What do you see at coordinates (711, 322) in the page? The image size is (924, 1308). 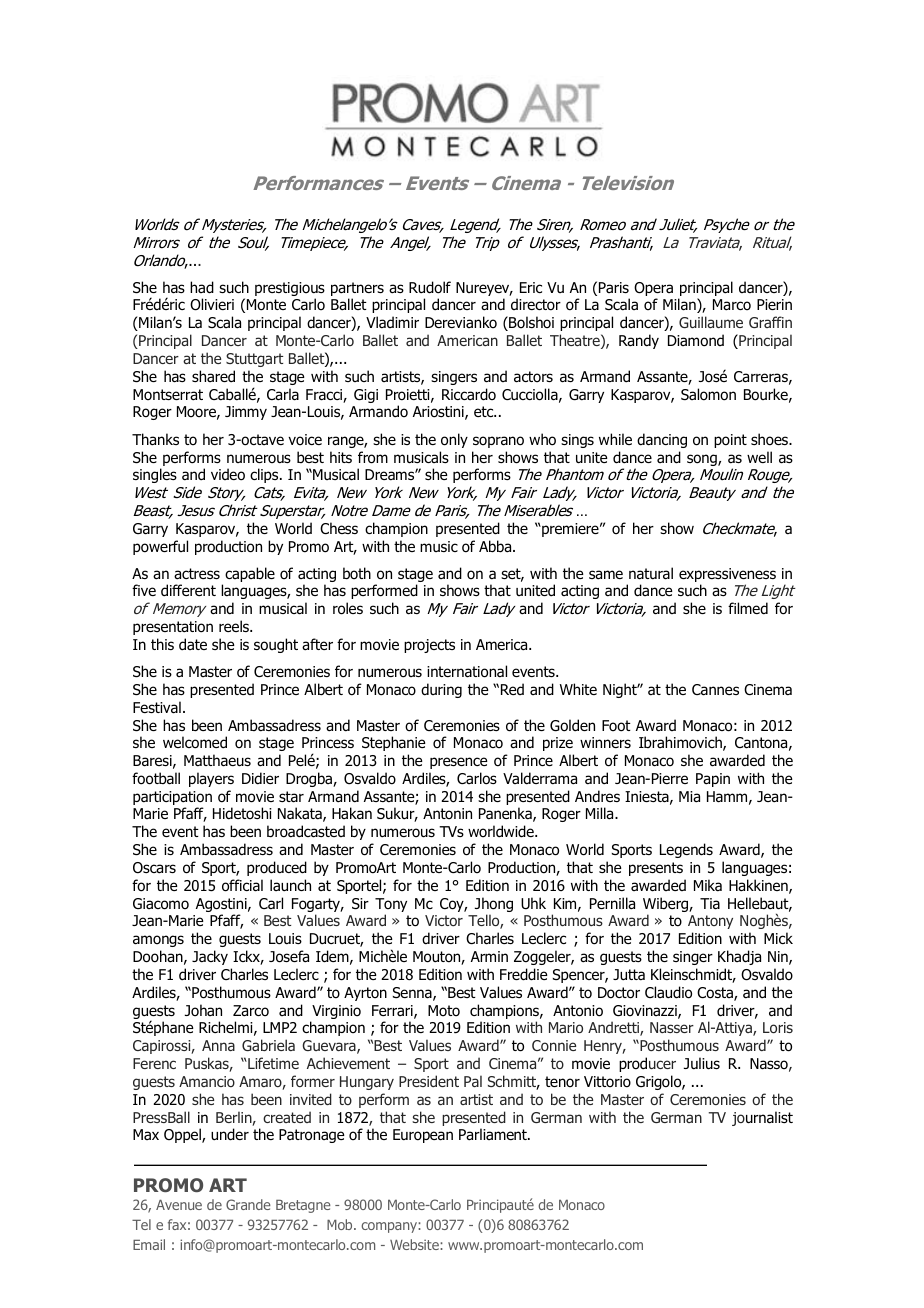 I see `Guillaume` at bounding box center [711, 322].
